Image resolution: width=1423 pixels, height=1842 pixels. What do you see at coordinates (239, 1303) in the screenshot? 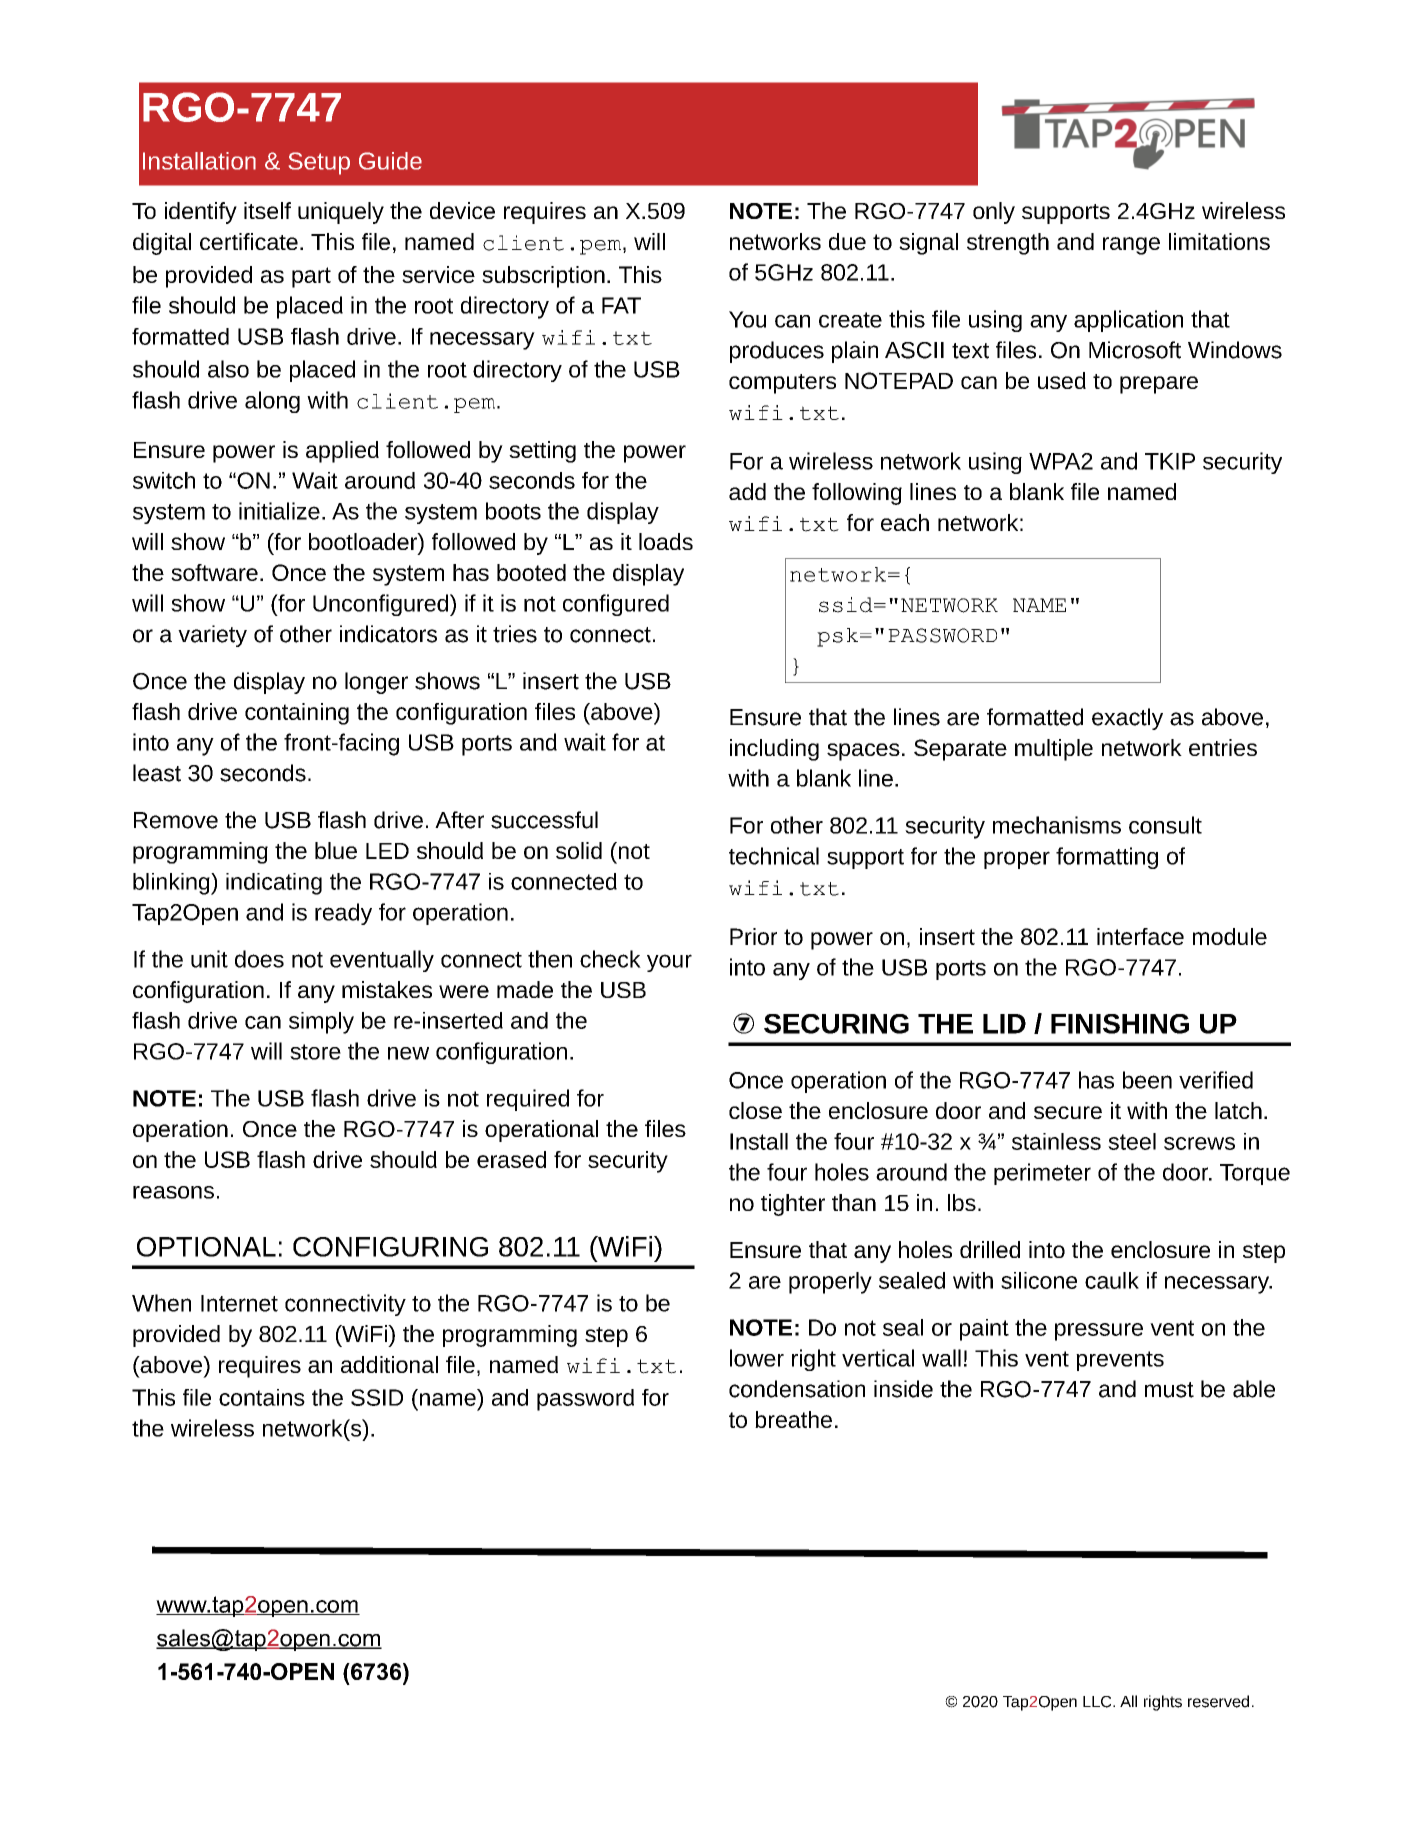
I see `Internet` at bounding box center [239, 1303].
